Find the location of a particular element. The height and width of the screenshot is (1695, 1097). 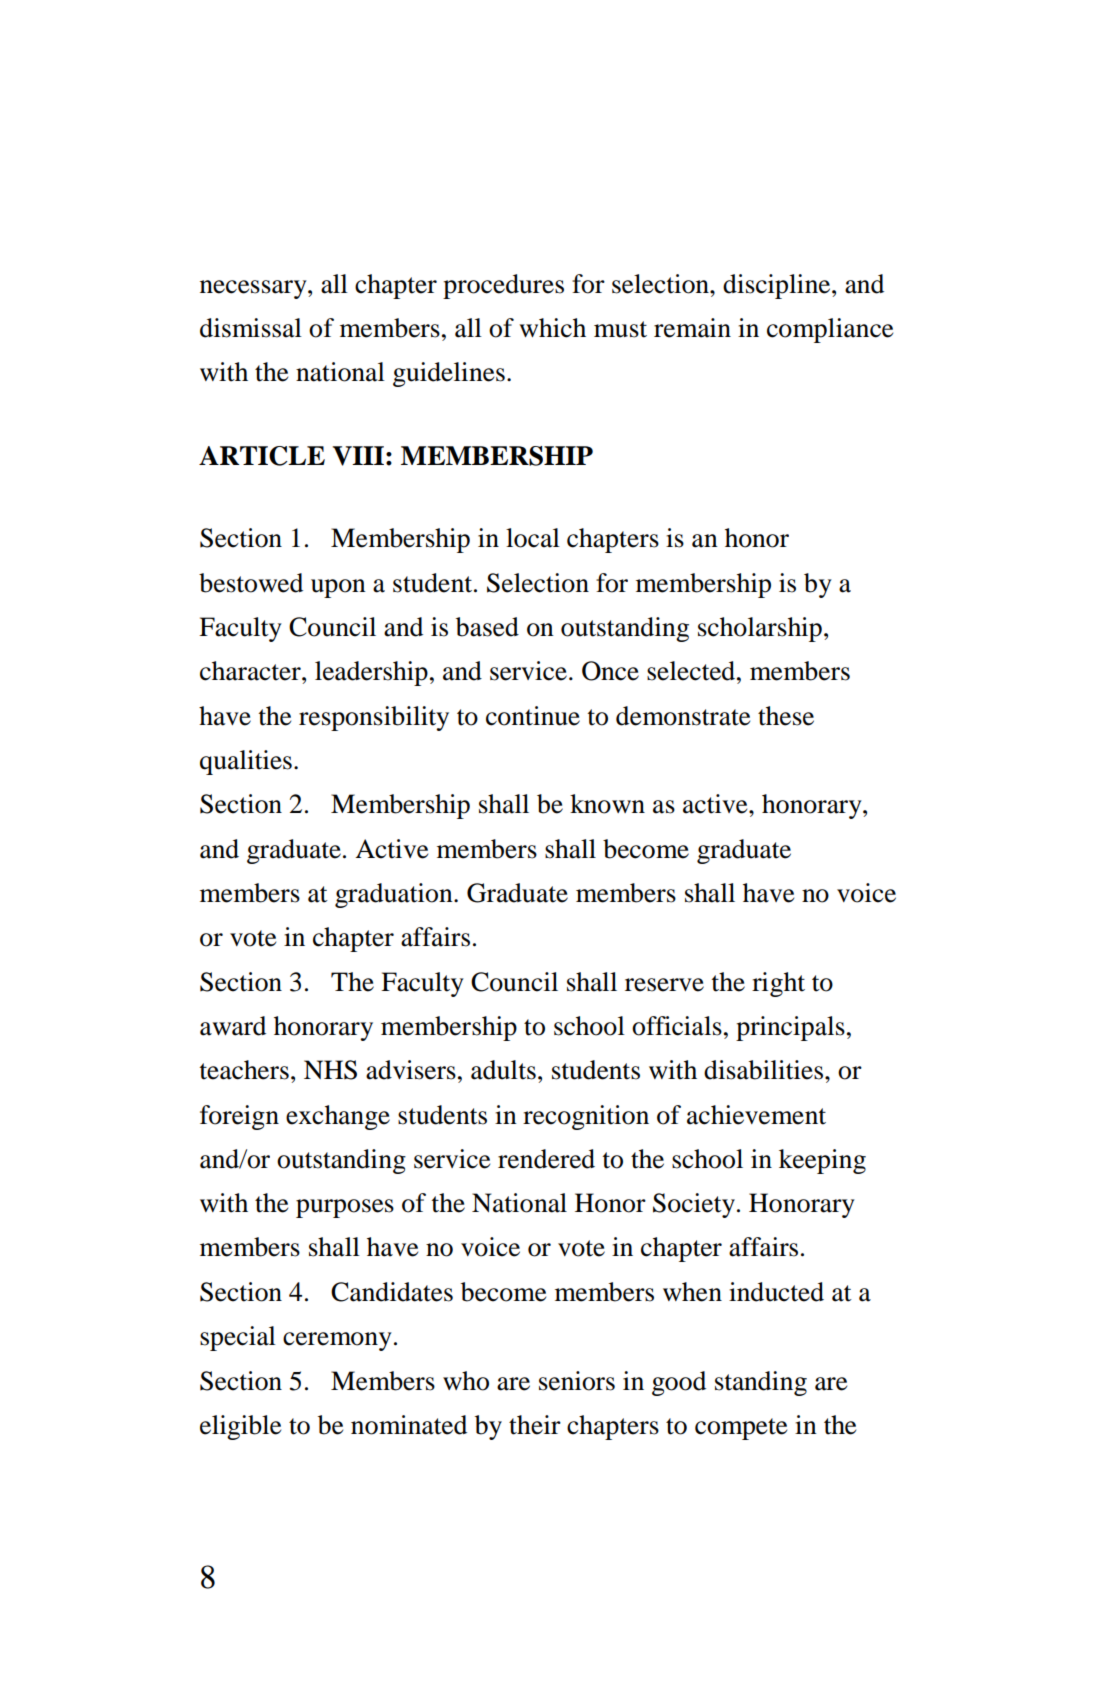

achievement is located at coordinates (756, 1115).
